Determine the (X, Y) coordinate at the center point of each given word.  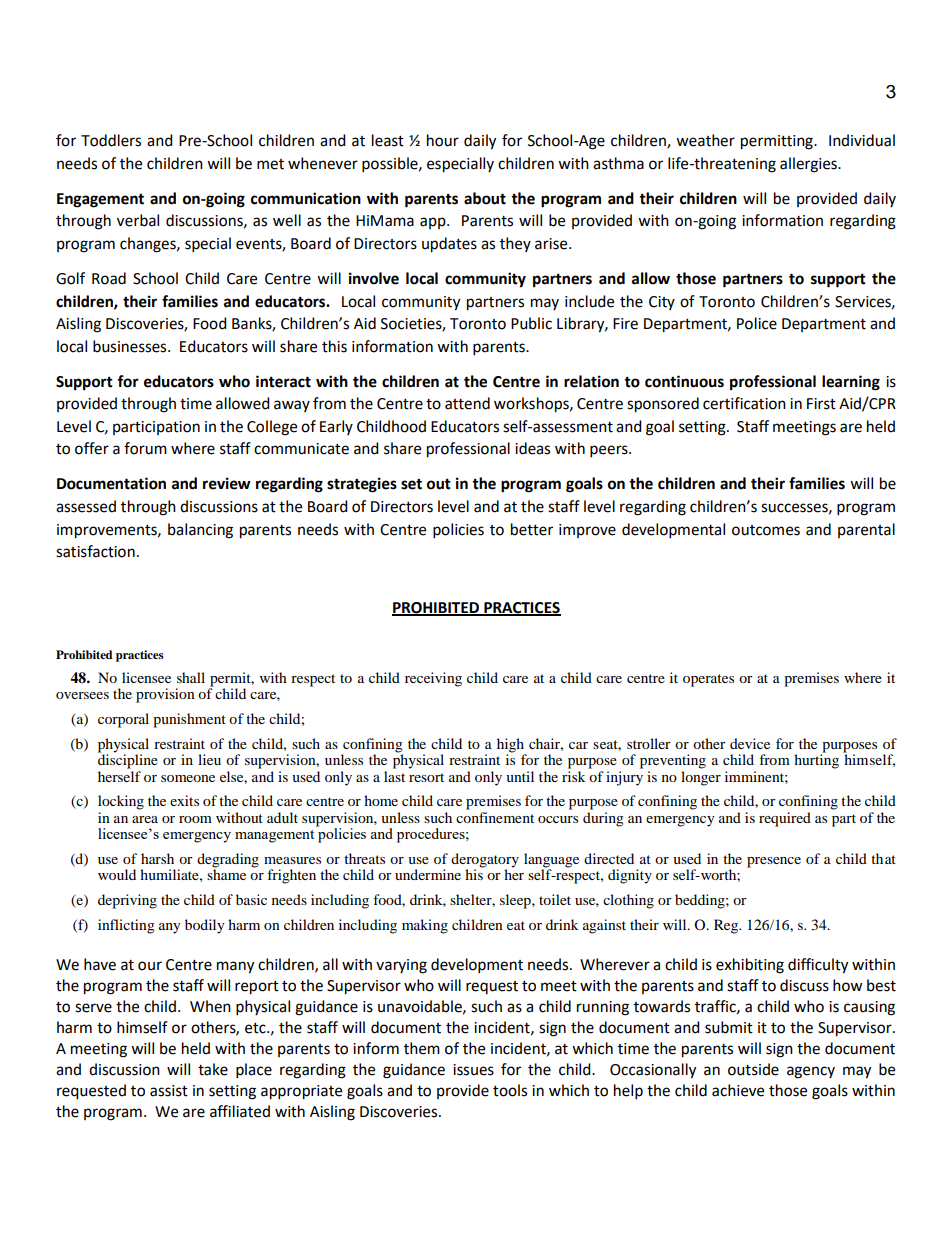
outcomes (766, 530)
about (485, 198)
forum (145, 448)
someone (188, 778)
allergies (809, 165)
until (520, 776)
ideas (532, 448)
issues (473, 1070)
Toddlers (111, 140)
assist (169, 1091)
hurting (816, 760)
